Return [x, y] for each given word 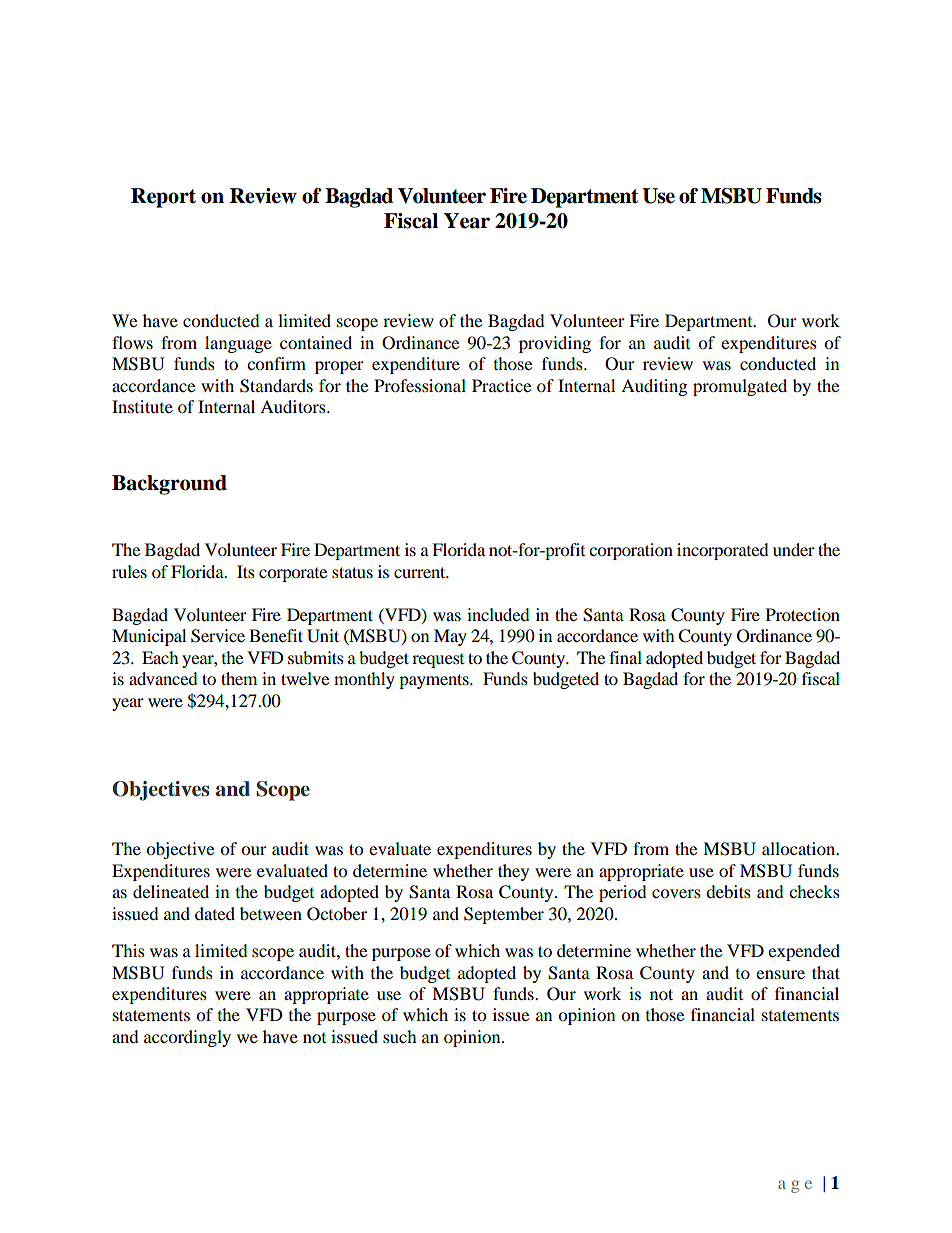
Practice [501, 385]
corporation [631, 551]
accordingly [187, 1038]
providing [555, 344]
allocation [800, 848]
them [239, 678]
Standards [276, 386]
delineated [171, 891]
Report [163, 198]
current [421, 572]
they [513, 872]
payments [435, 681]
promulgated [740, 387]
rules [129, 571]
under [794, 549]
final [625, 657]
